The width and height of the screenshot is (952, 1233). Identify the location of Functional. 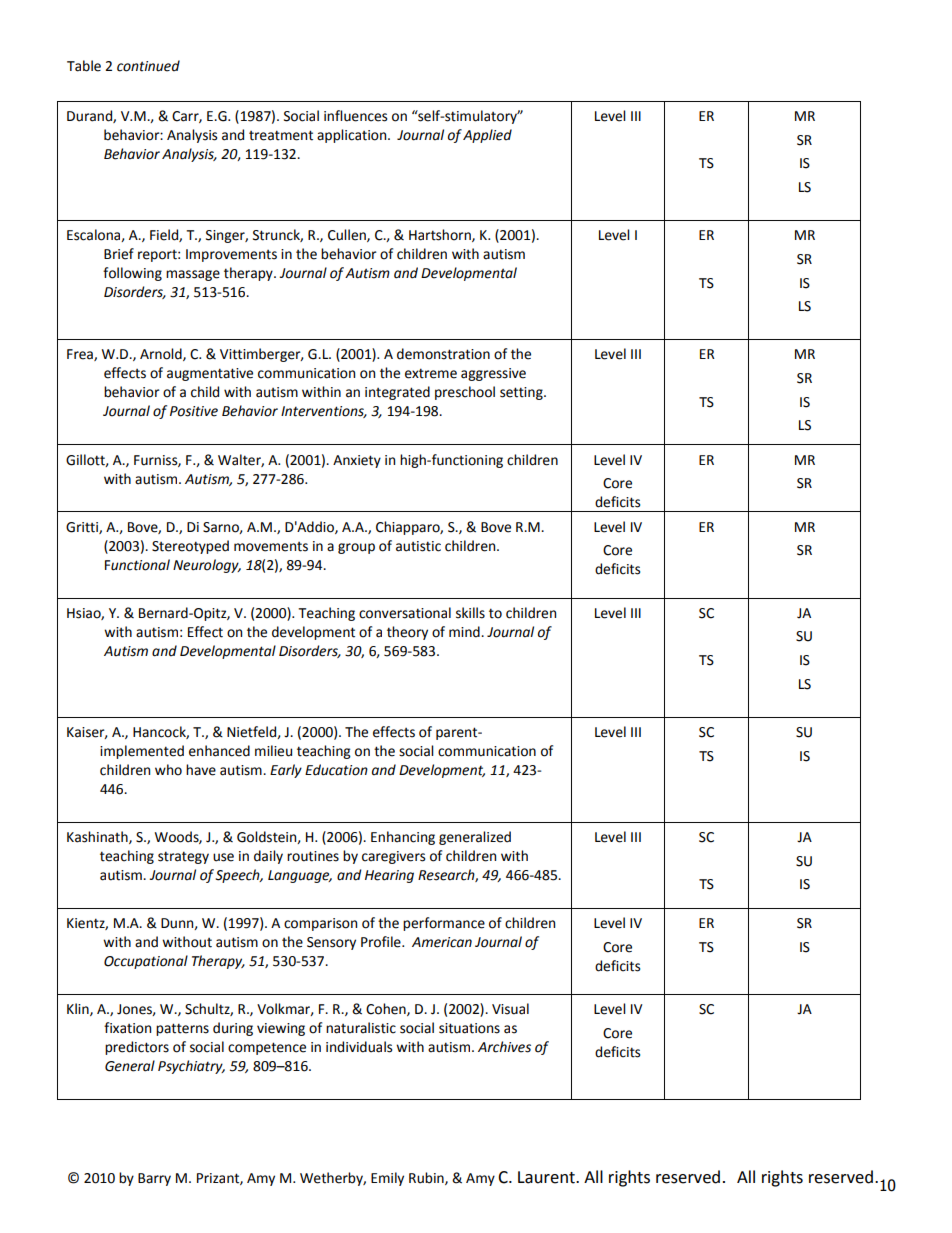
(137, 565).
